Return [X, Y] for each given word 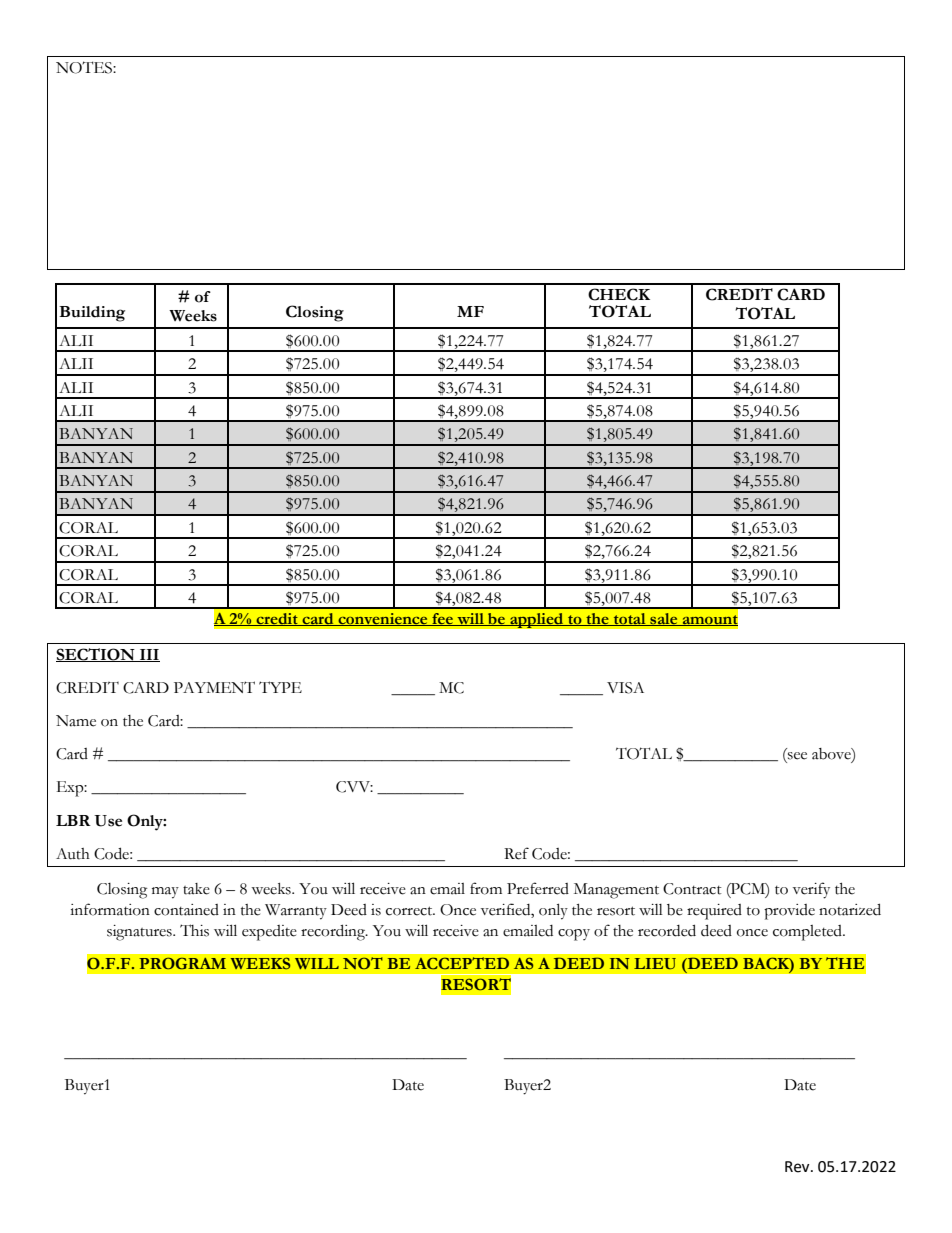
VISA [625, 688]
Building [92, 314]
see [797, 756]
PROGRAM [182, 963]
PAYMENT [214, 687]
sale [664, 619]
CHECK [619, 294]
